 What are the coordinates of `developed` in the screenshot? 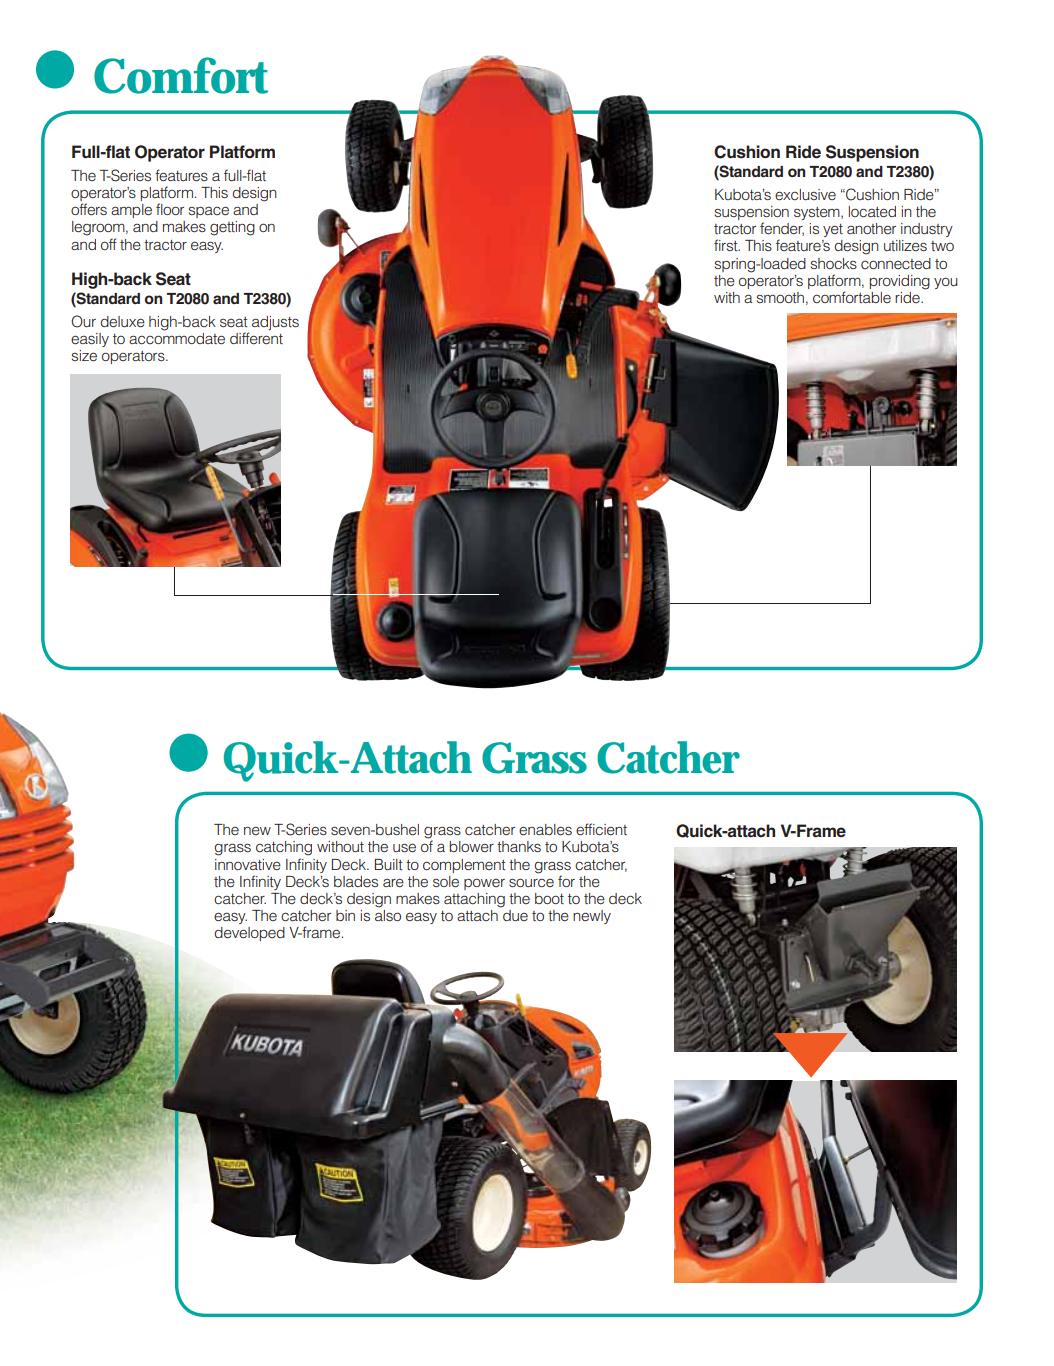 It's located at (249, 934).
